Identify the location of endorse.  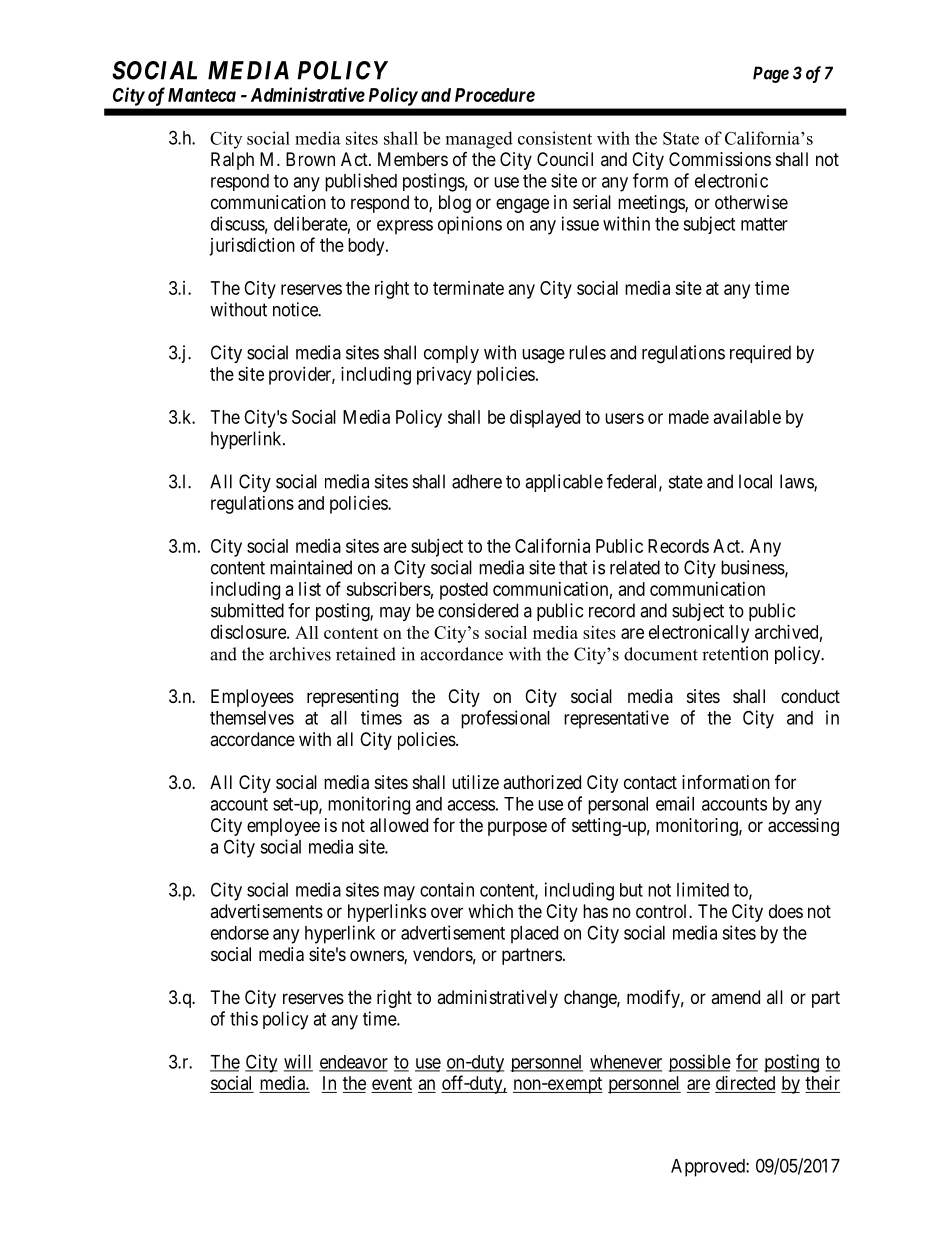
(240, 933).
